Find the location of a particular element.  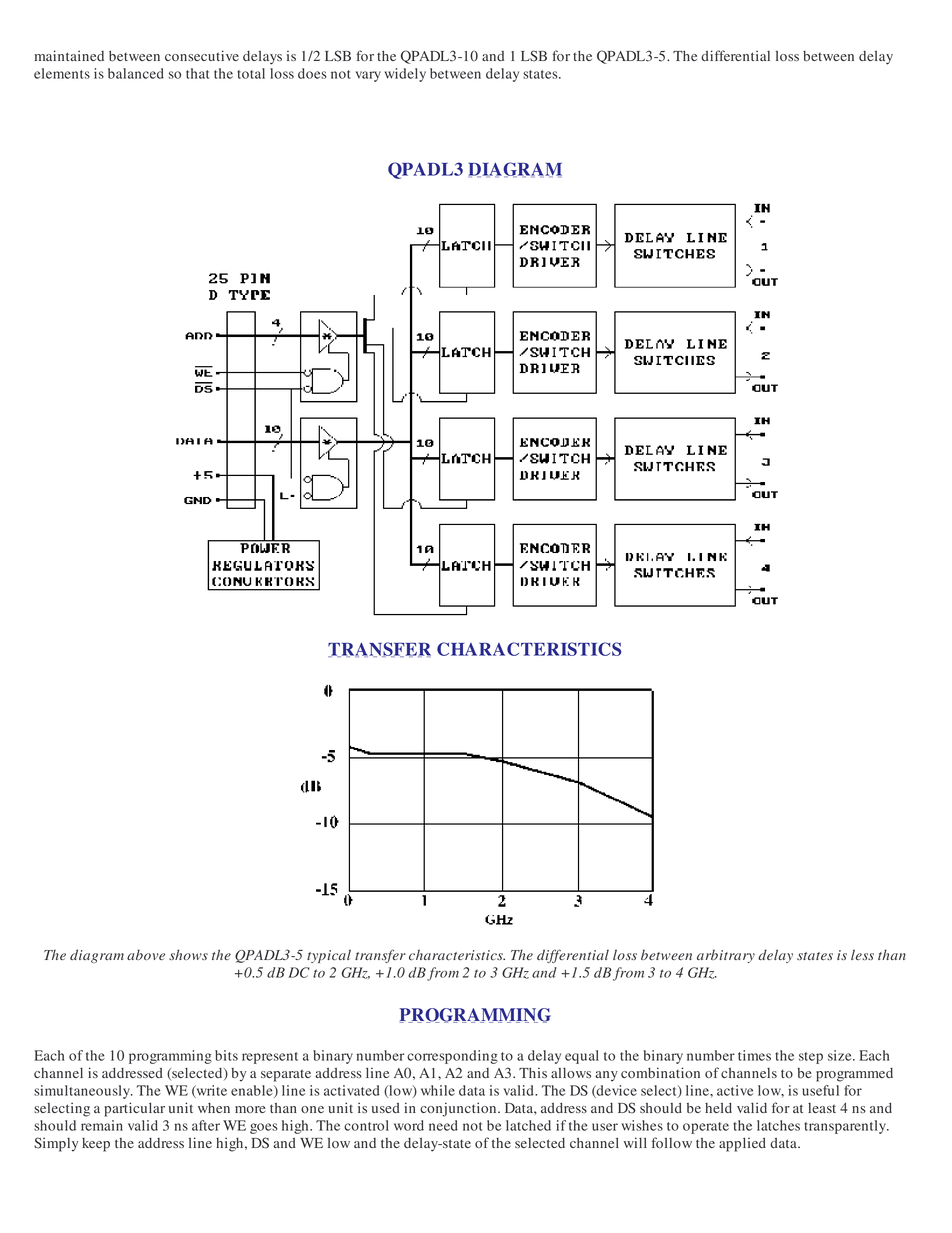

vary is located at coordinates (368, 76).
